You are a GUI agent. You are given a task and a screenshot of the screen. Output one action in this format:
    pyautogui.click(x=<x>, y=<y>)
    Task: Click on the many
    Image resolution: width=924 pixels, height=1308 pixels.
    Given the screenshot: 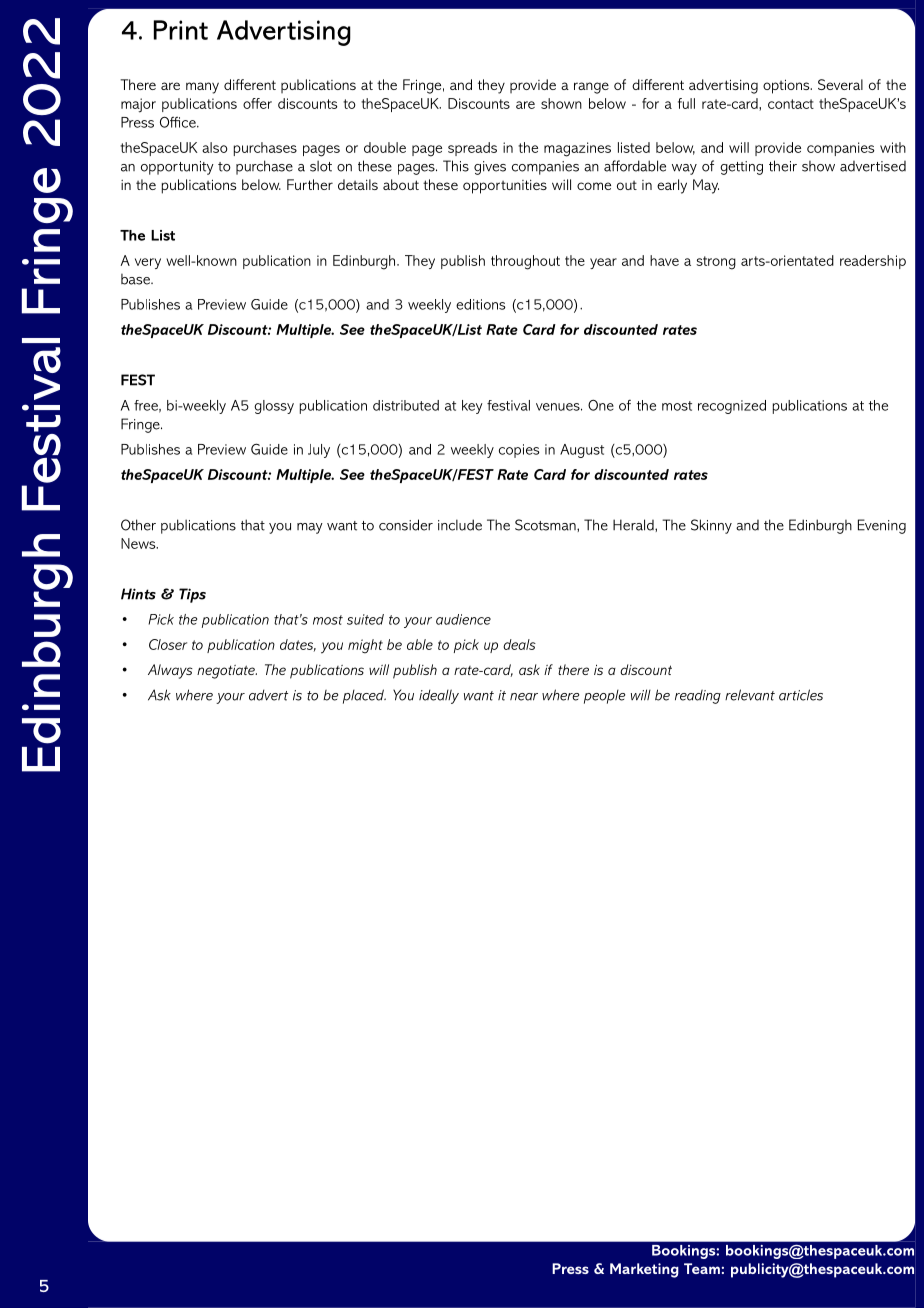 What is the action you would take?
    pyautogui.click(x=202, y=88)
